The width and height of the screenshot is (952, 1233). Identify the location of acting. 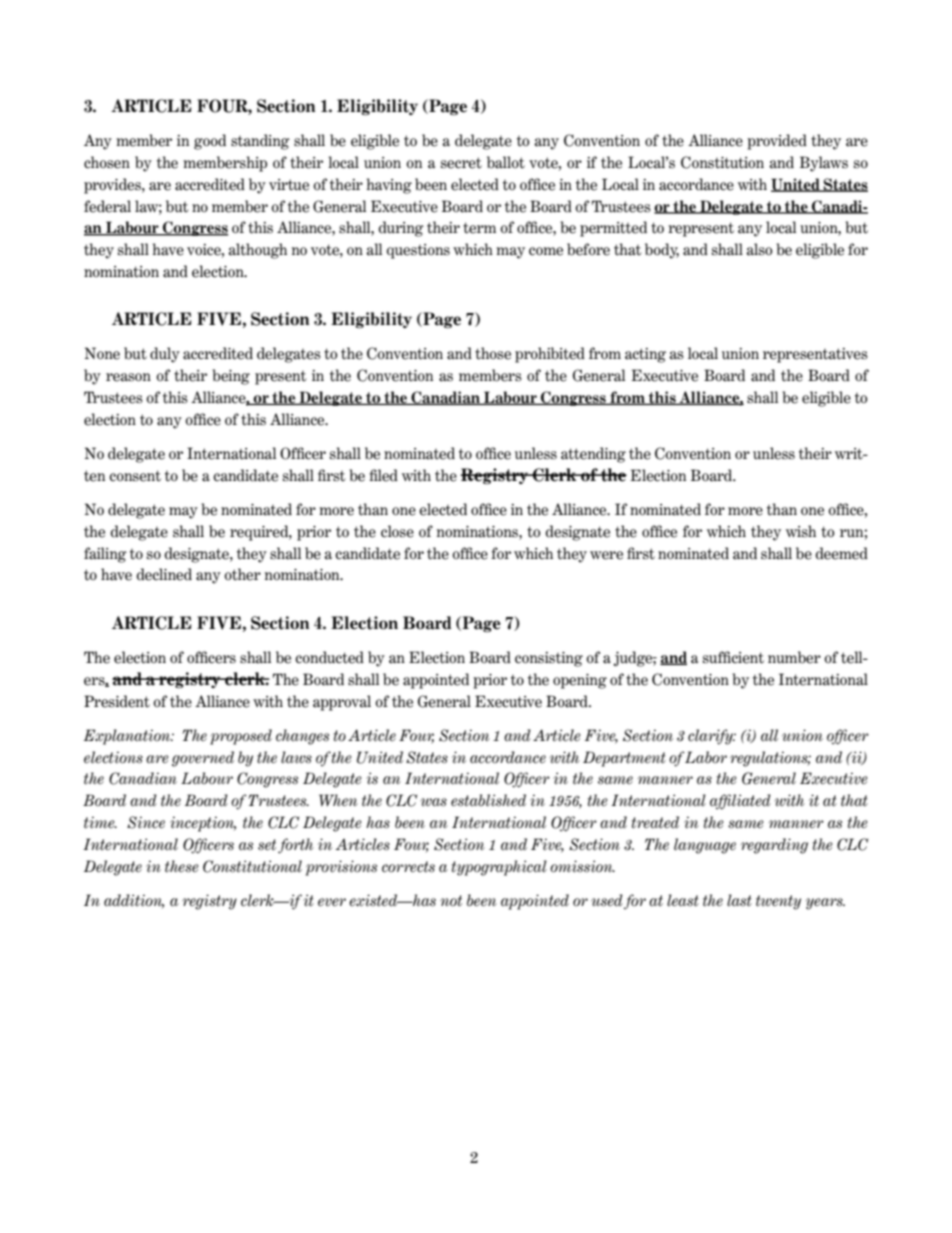
(645, 355).
